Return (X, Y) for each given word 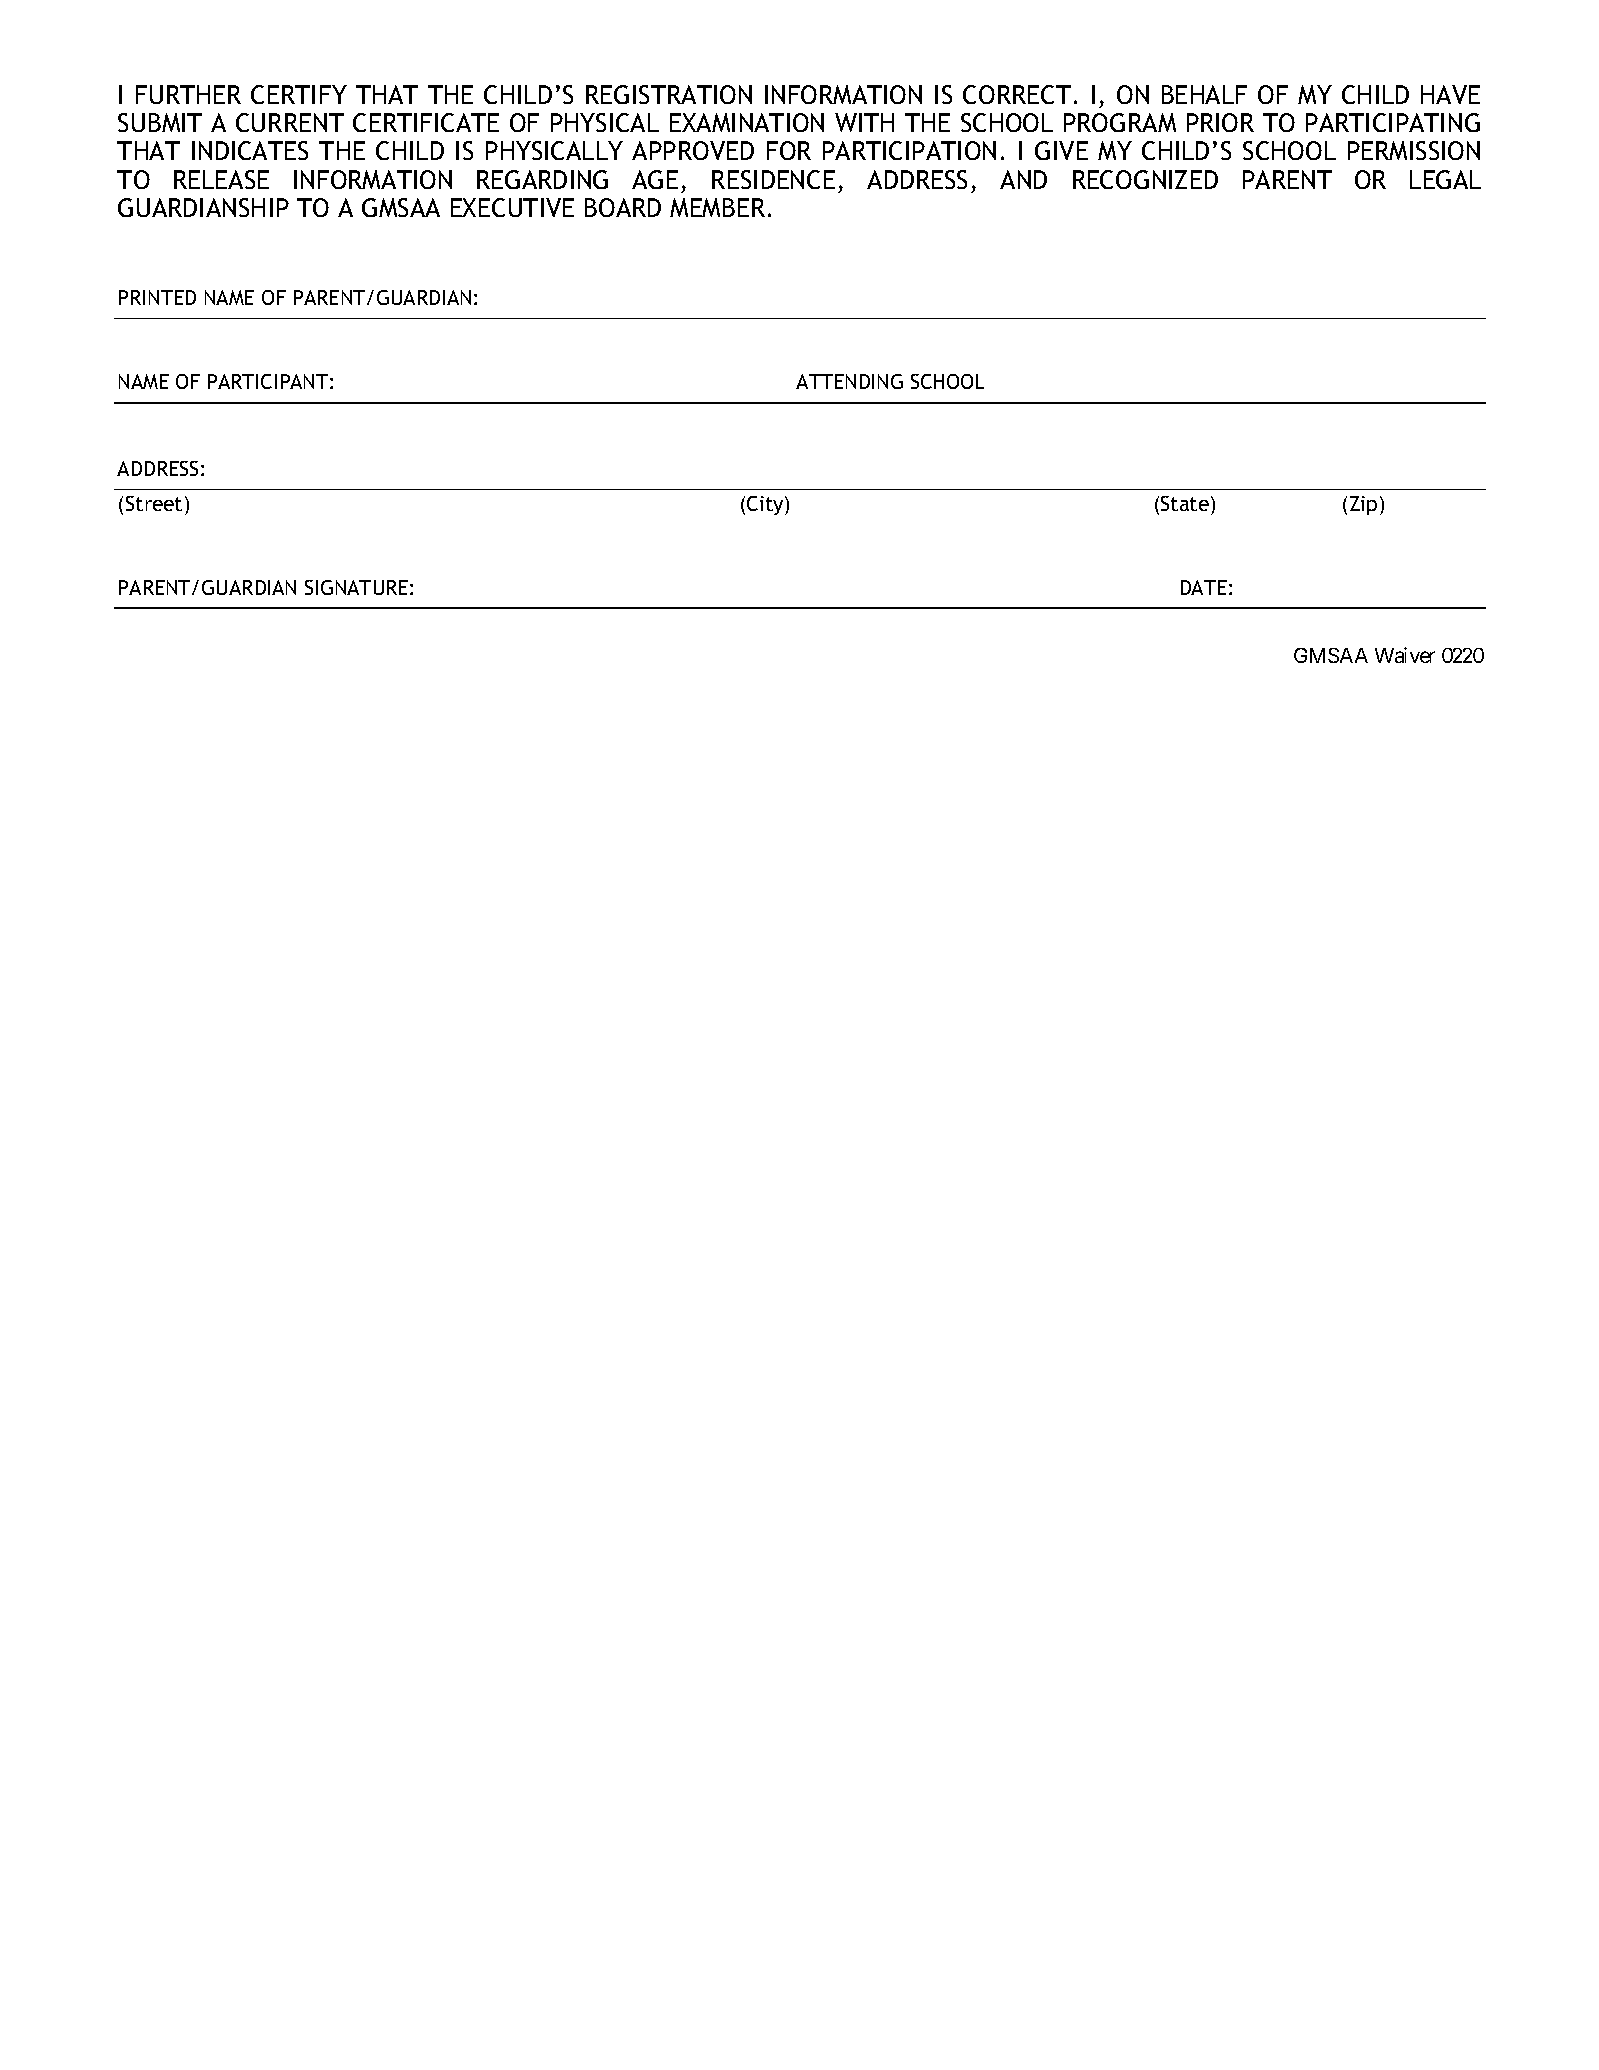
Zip (1363, 505)
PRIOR (1220, 122)
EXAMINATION (747, 122)
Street (154, 503)
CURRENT (290, 122)
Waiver (1405, 655)
